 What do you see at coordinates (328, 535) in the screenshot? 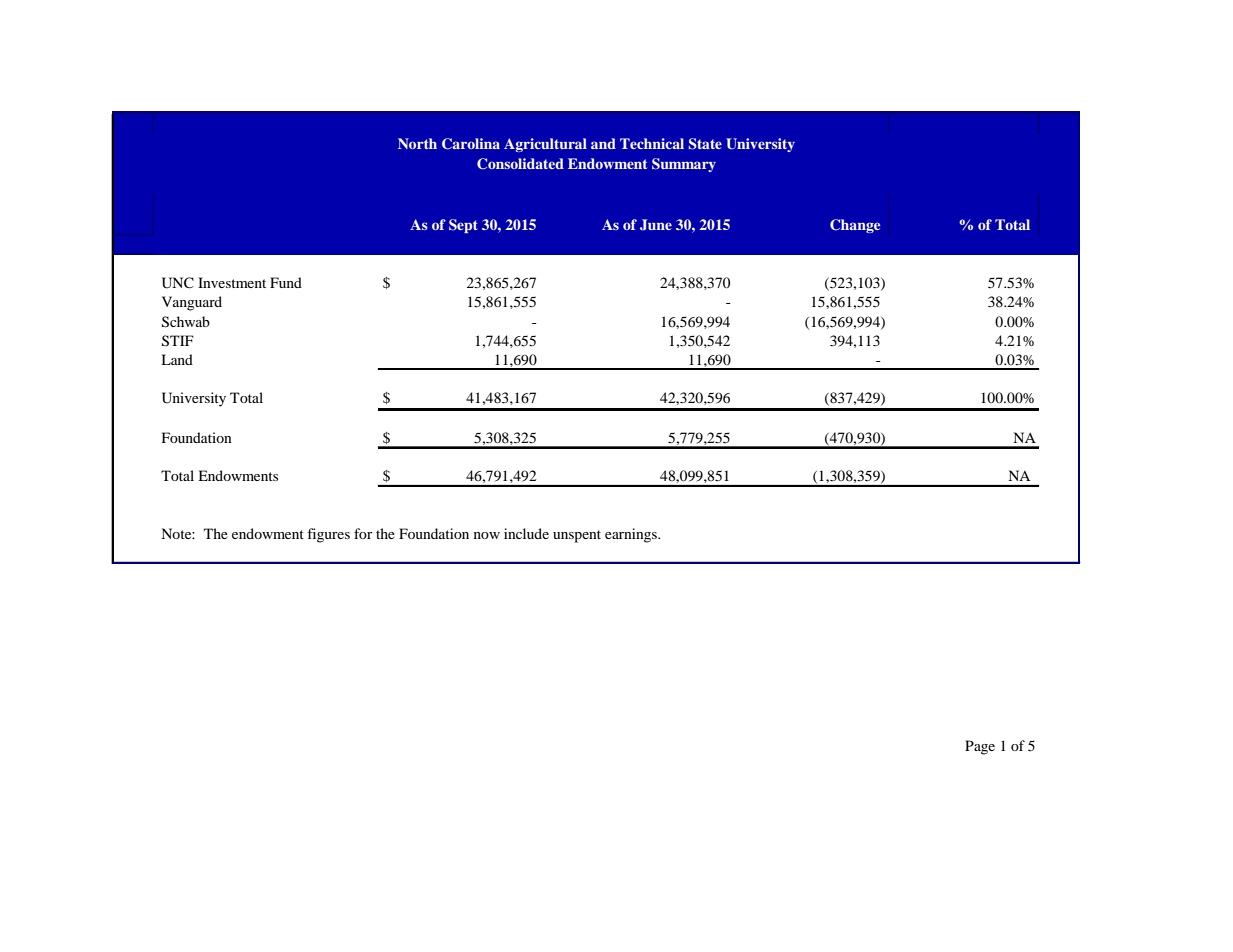
I see `figures` at bounding box center [328, 535].
